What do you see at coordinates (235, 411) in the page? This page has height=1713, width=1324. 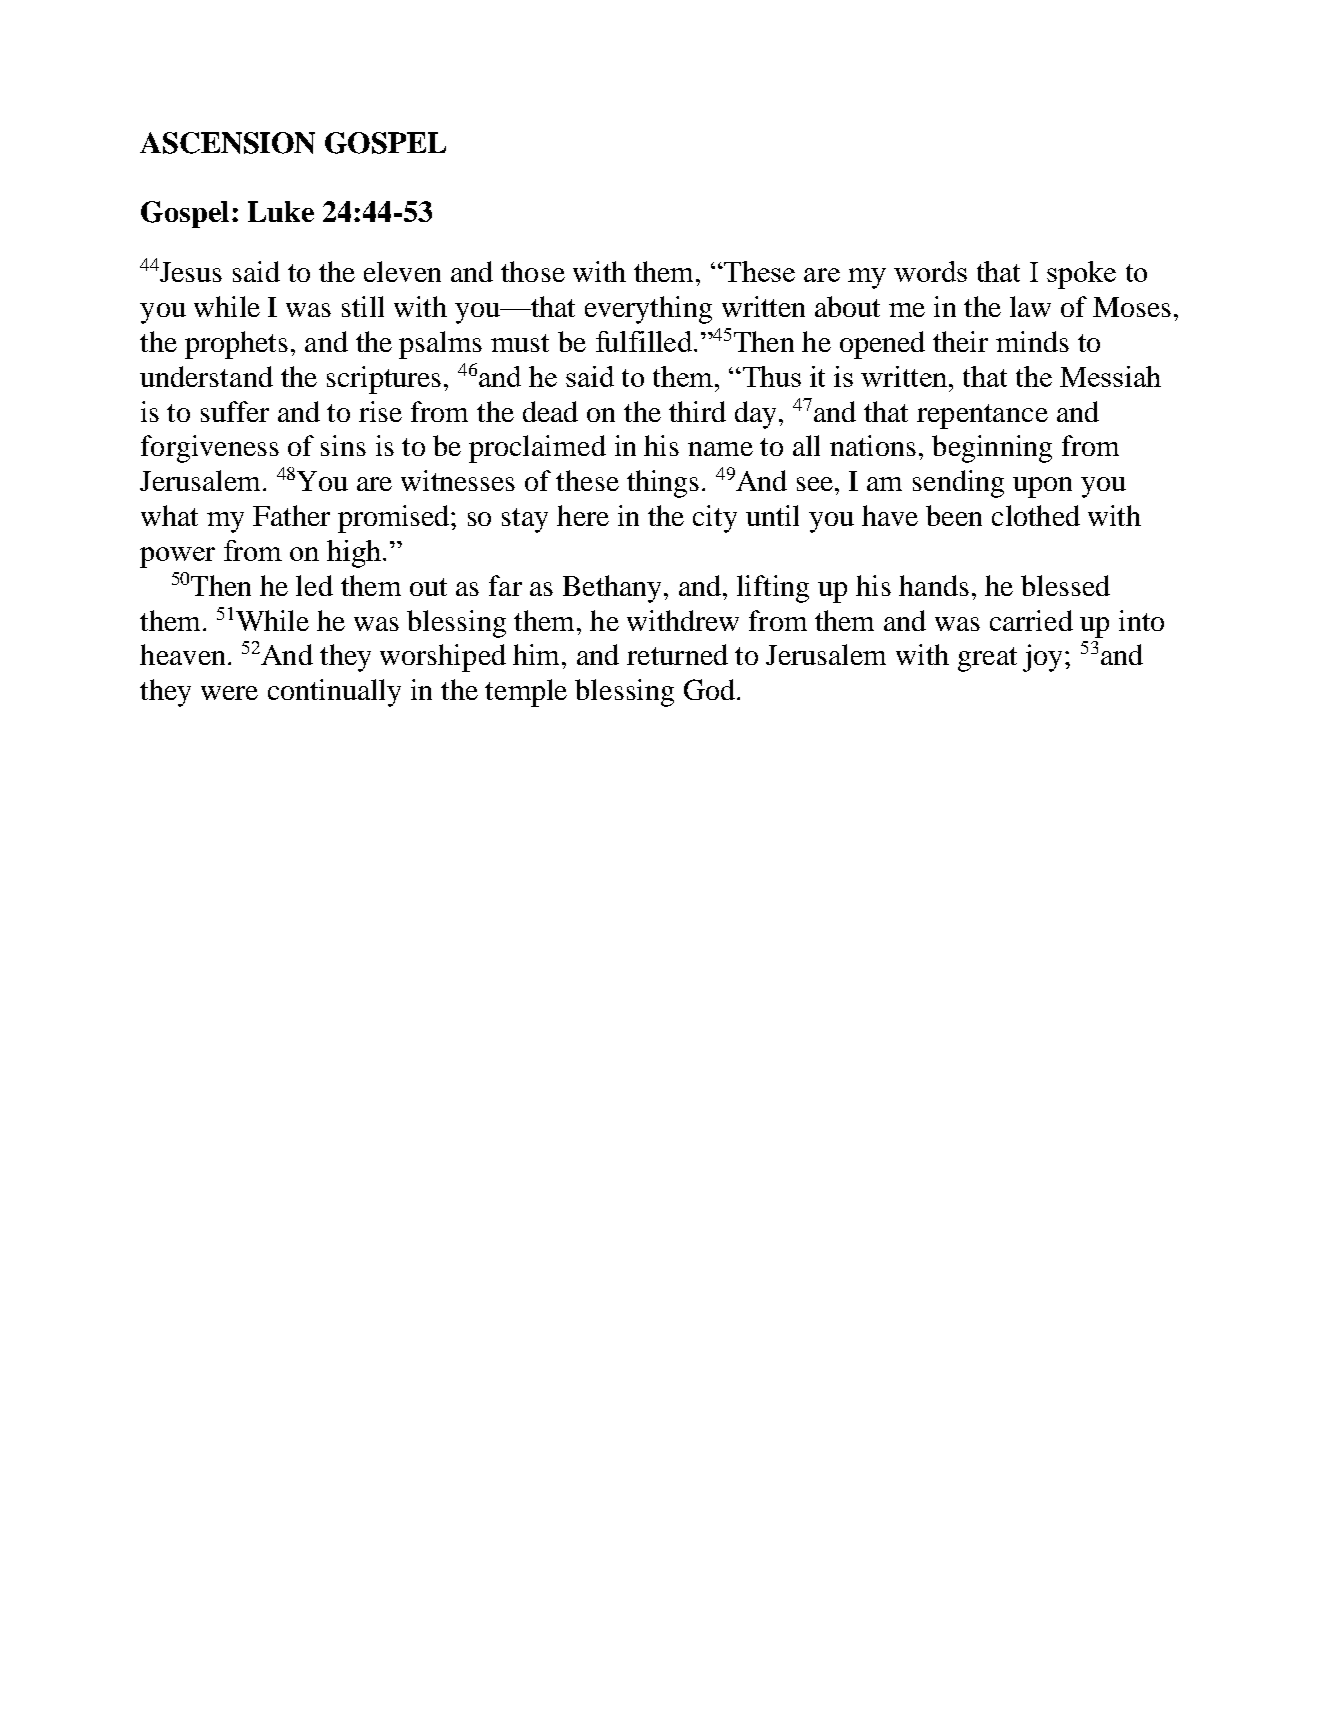 I see `suffer` at bounding box center [235, 411].
